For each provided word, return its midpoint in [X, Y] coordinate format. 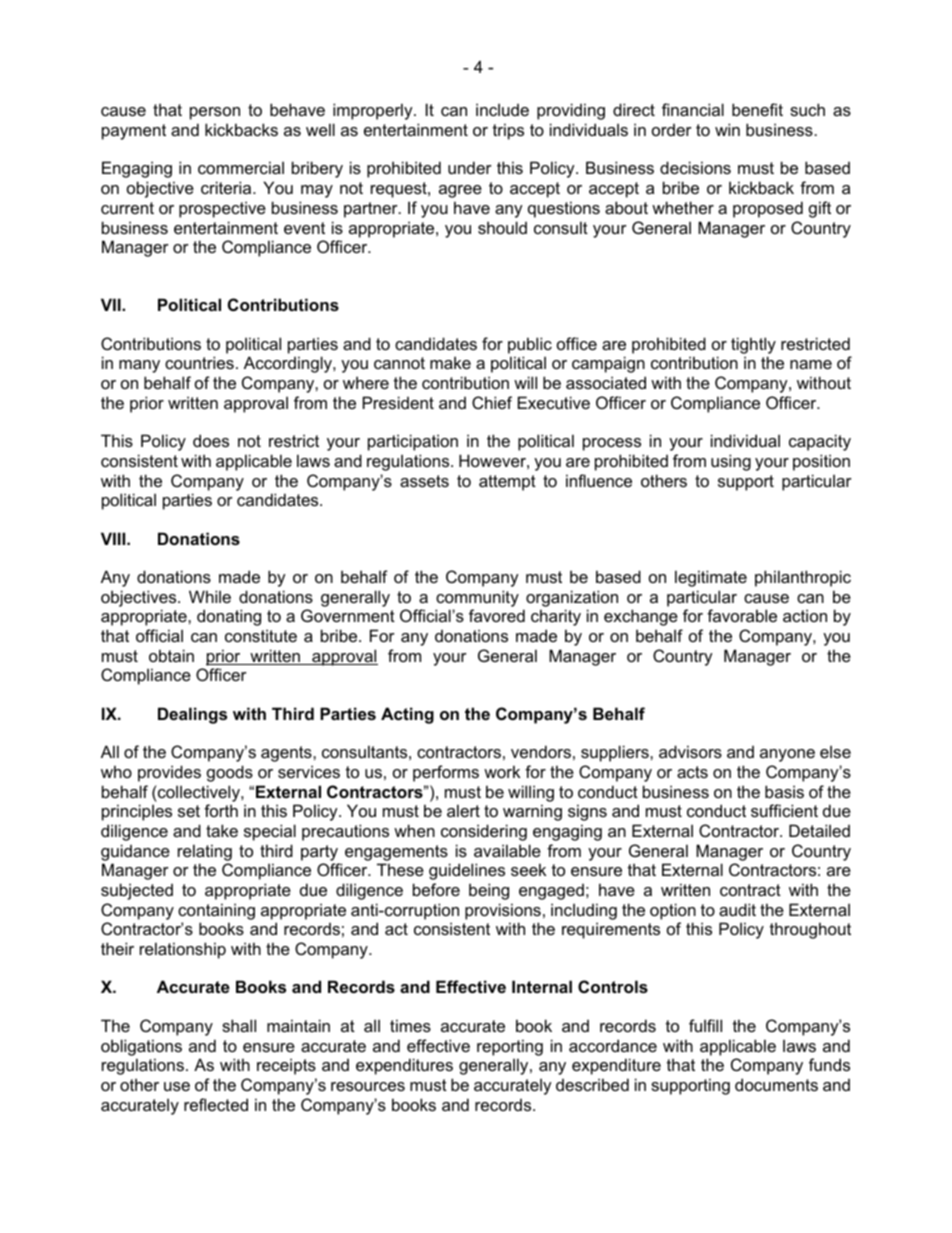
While [210, 596]
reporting [510, 1047]
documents [776, 1084]
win [727, 129]
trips [508, 131]
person [215, 113]
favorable [742, 615]
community [477, 598]
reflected [216, 1104]
